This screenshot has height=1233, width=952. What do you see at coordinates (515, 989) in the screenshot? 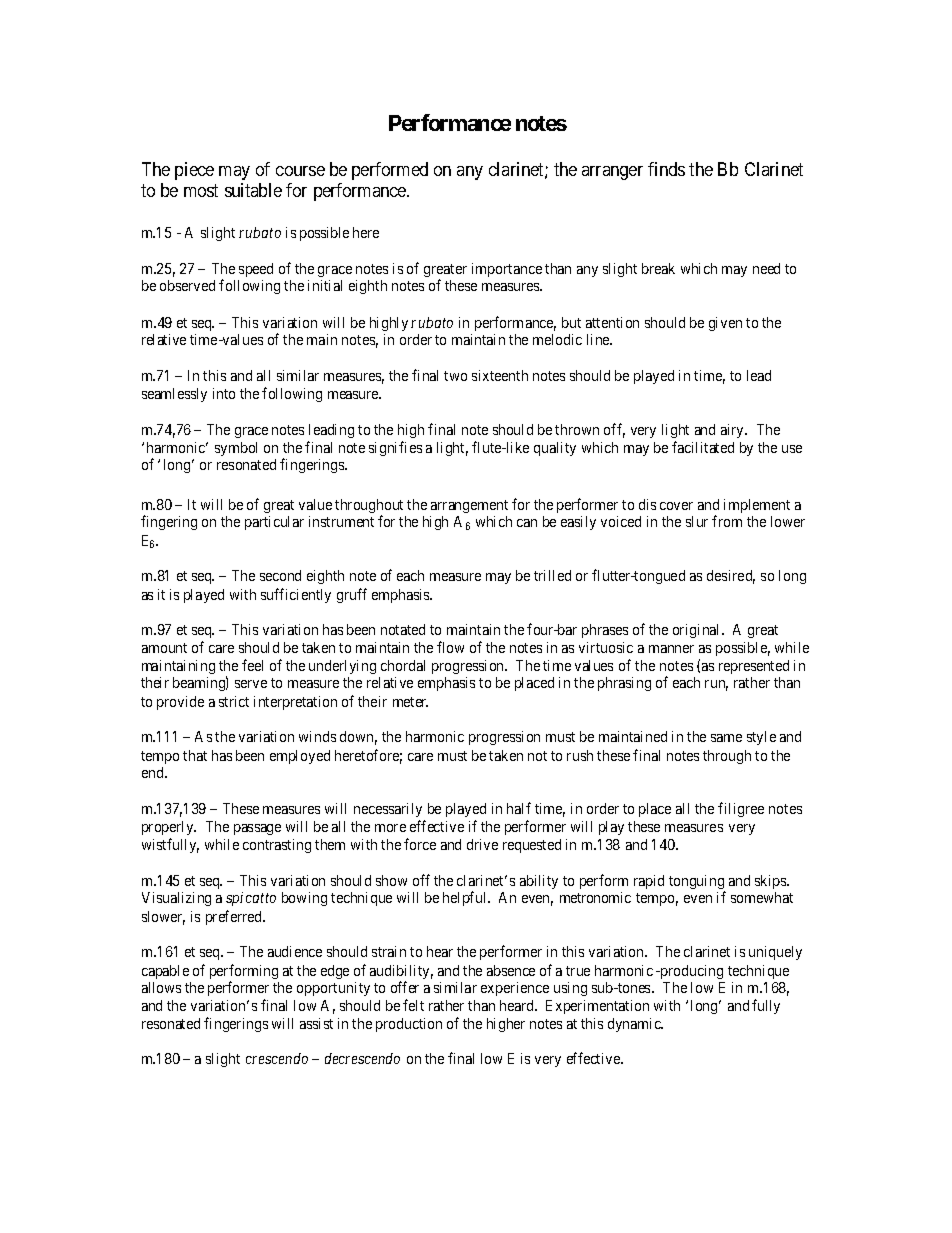
I see `experience` at bounding box center [515, 989].
